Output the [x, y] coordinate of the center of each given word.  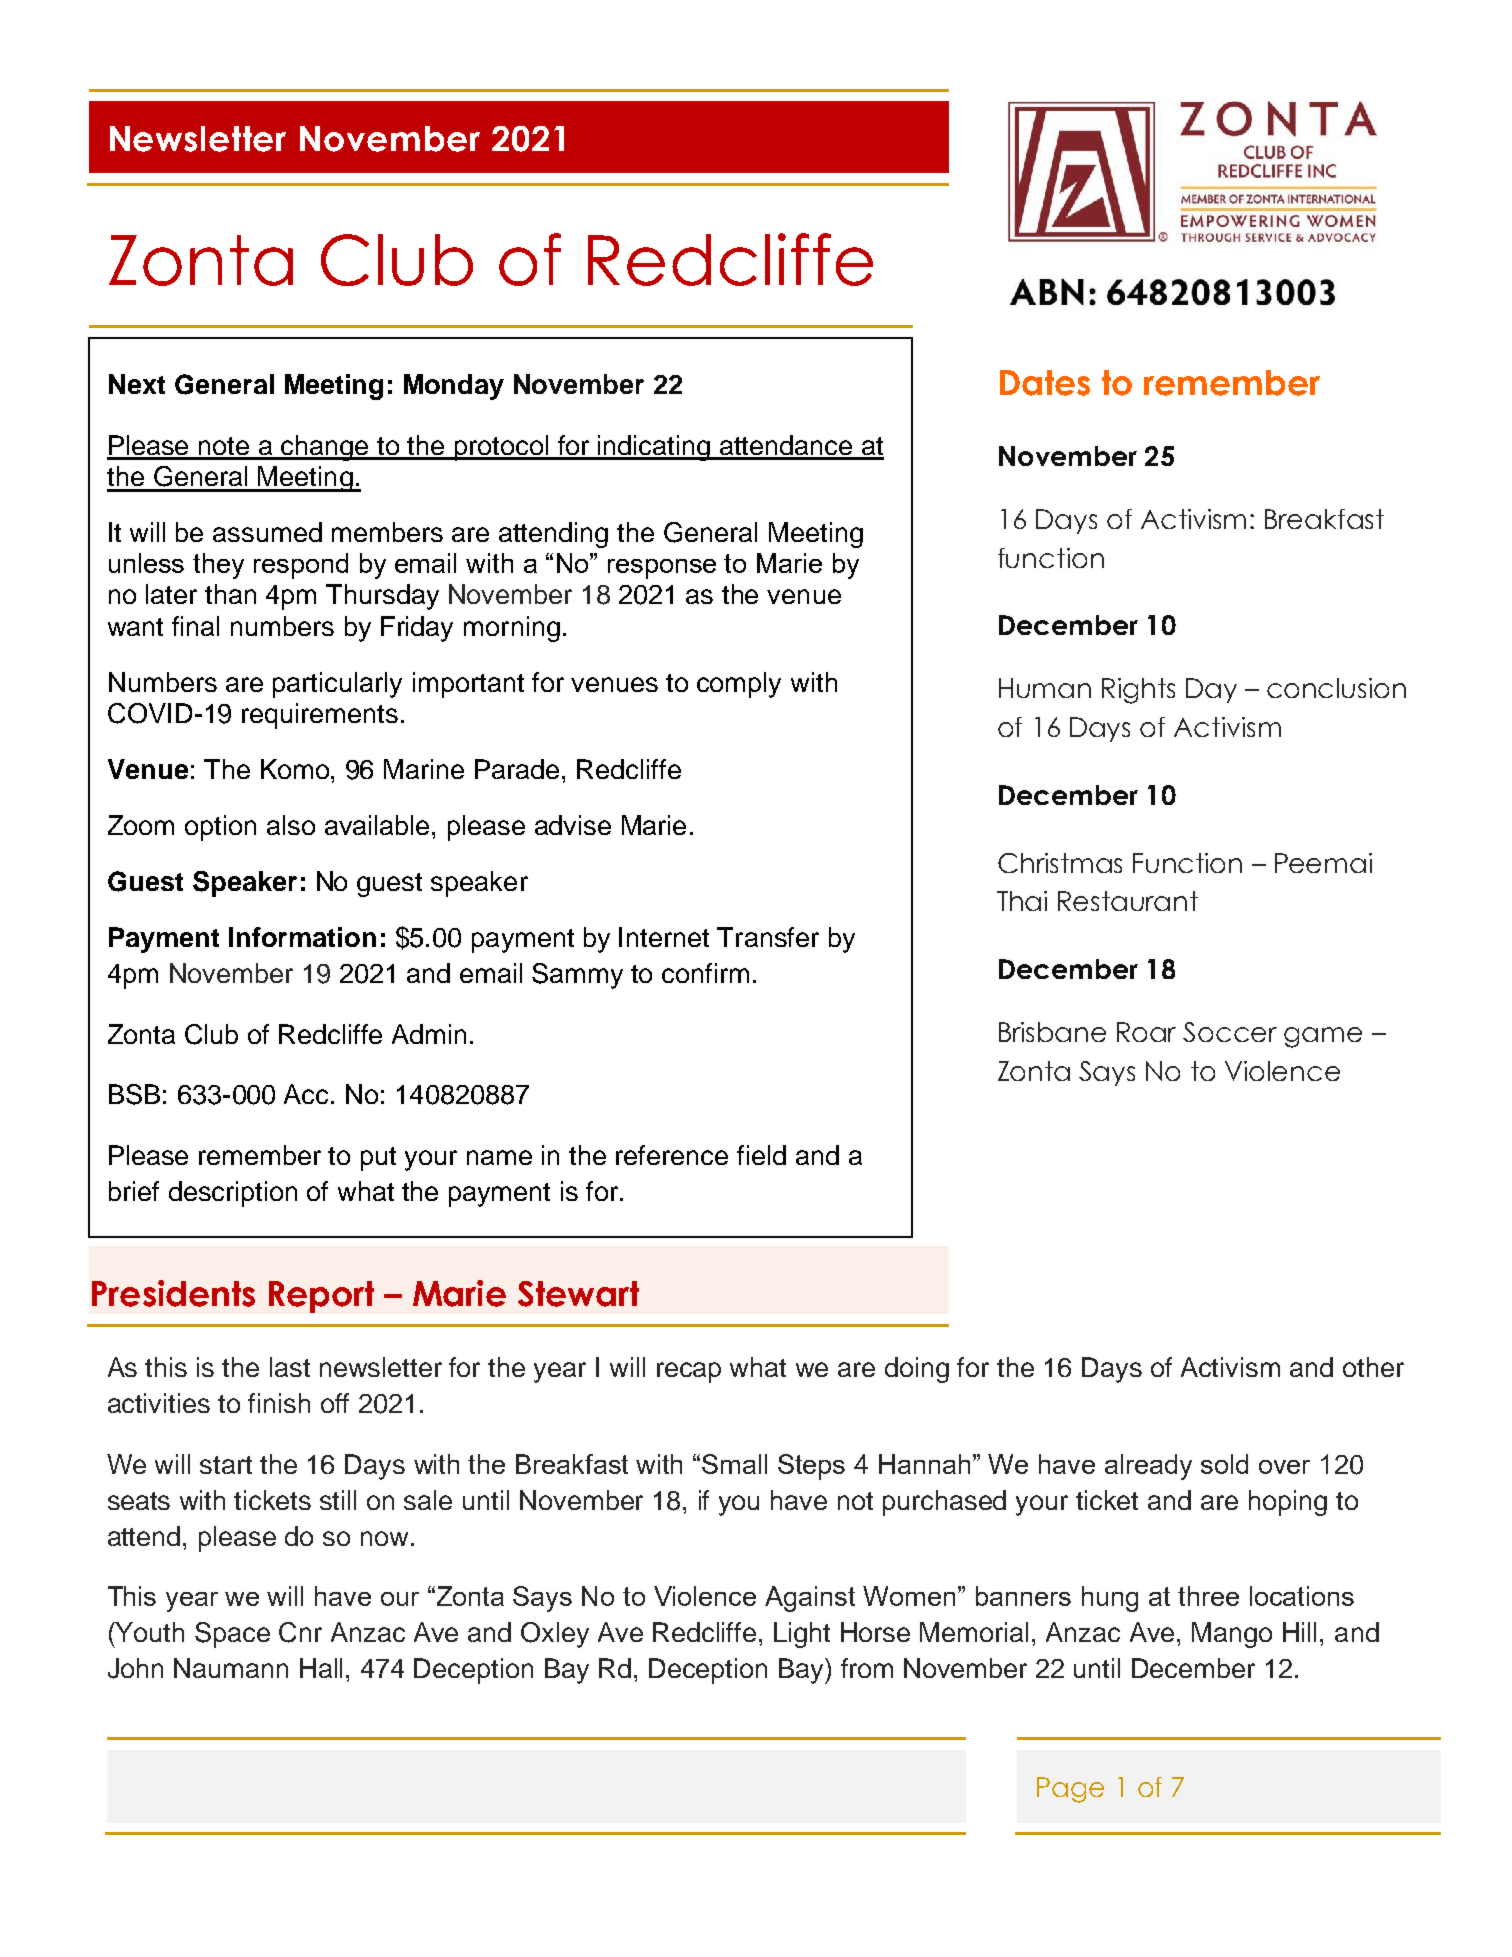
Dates [1045, 383]
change [326, 448]
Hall [321, 1668]
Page [1070, 1790]
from [867, 1668]
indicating [655, 448]
